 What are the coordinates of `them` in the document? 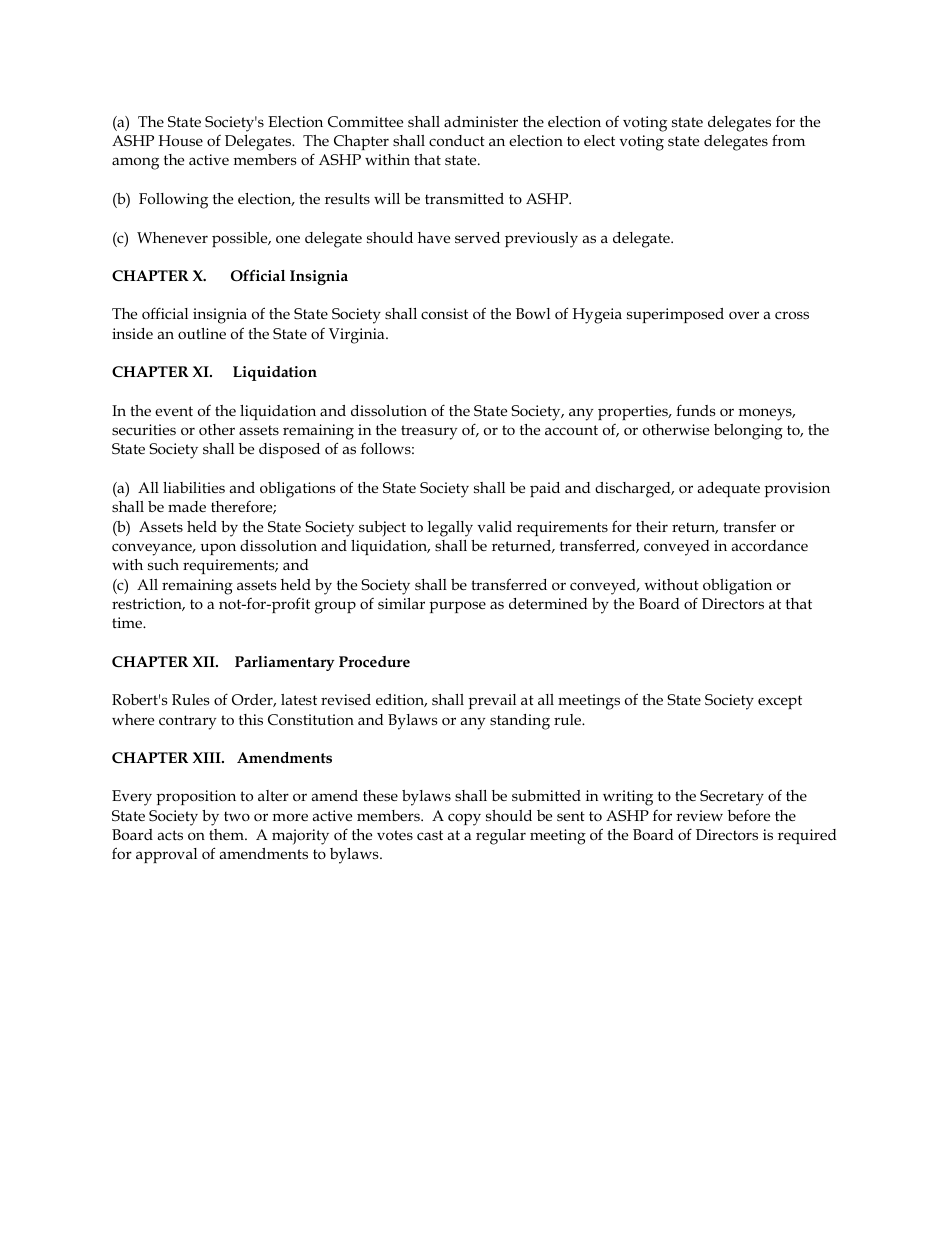 It's located at (228, 834).
